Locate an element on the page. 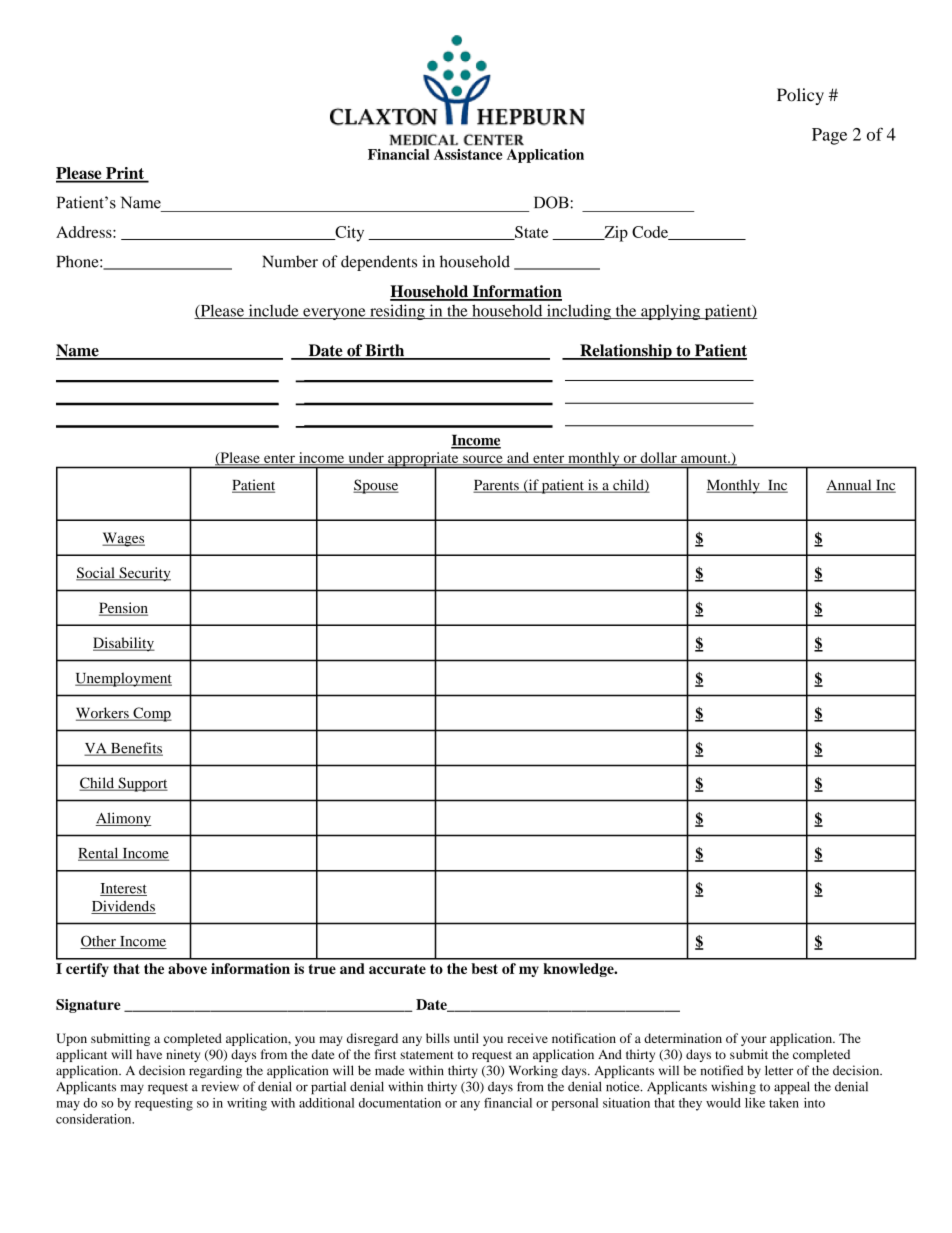  best is located at coordinates (484, 968).
